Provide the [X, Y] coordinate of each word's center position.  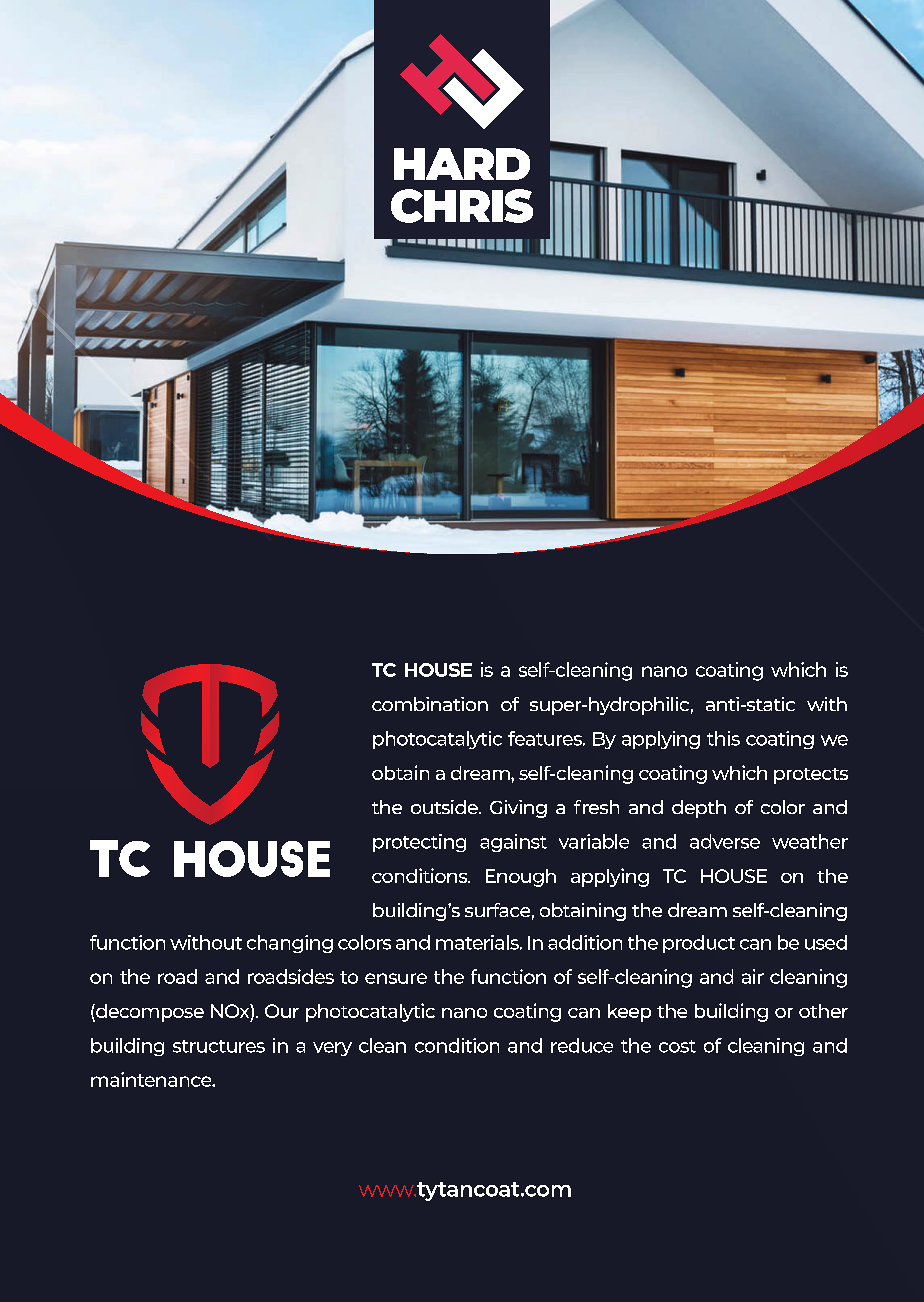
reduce [582, 1045]
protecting [419, 843]
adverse [725, 841]
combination [430, 704]
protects [811, 776]
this [723, 738]
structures [219, 1046]
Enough [521, 878]
